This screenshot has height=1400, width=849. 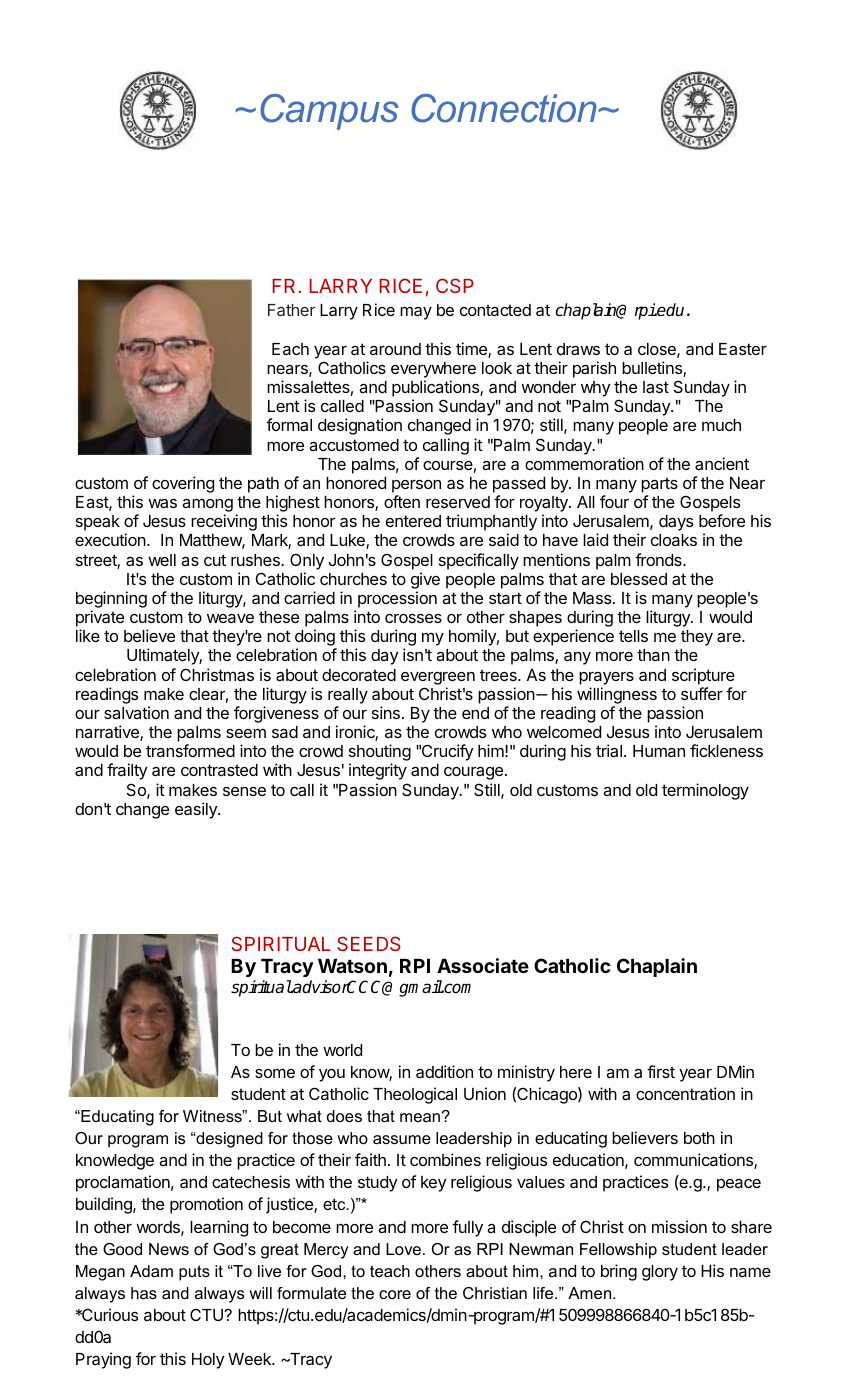 What do you see at coordinates (578, 349) in the screenshot?
I see `draws` at bounding box center [578, 349].
